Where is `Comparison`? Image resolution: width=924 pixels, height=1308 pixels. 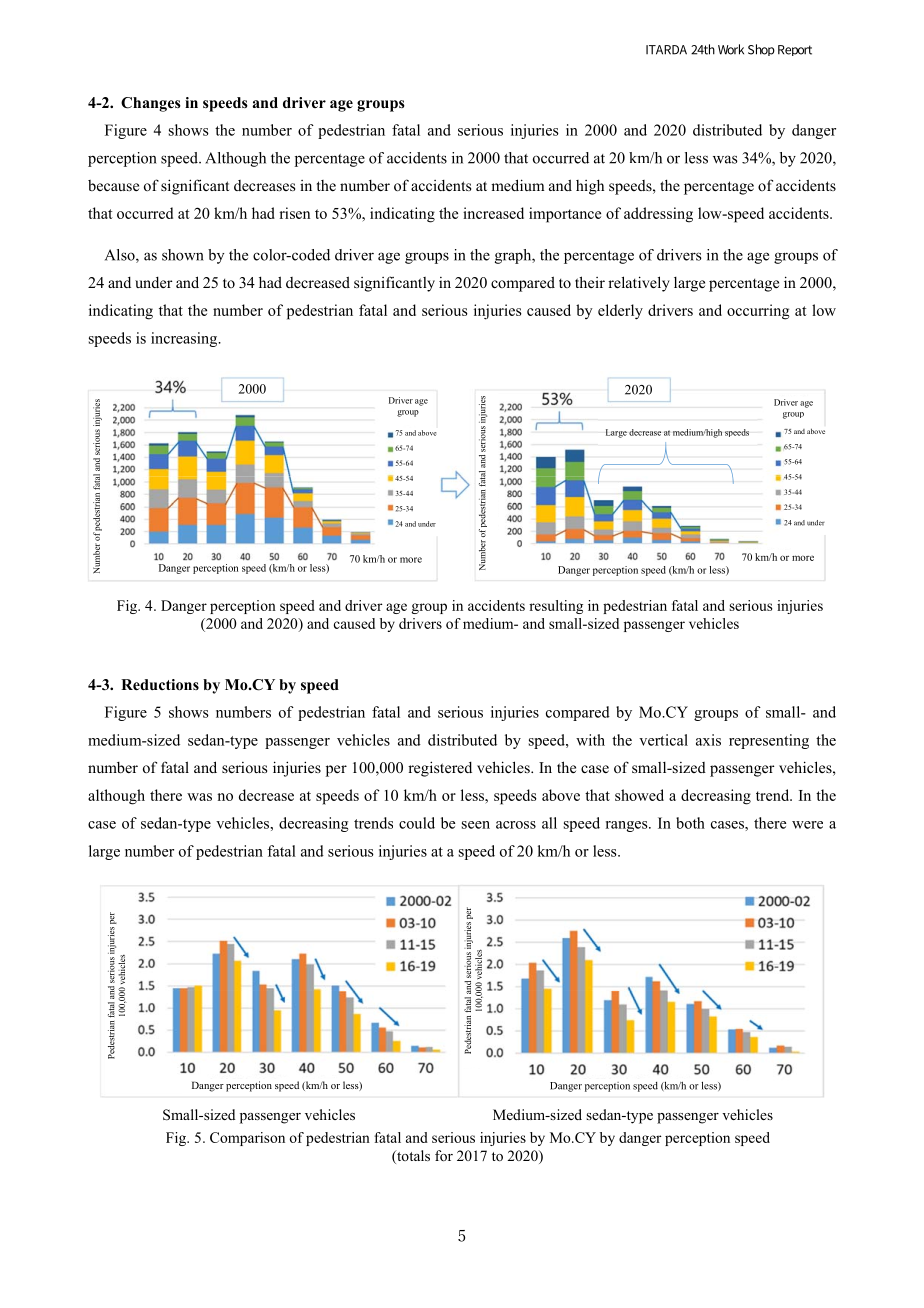
Comparison is located at coordinates (247, 1139).
